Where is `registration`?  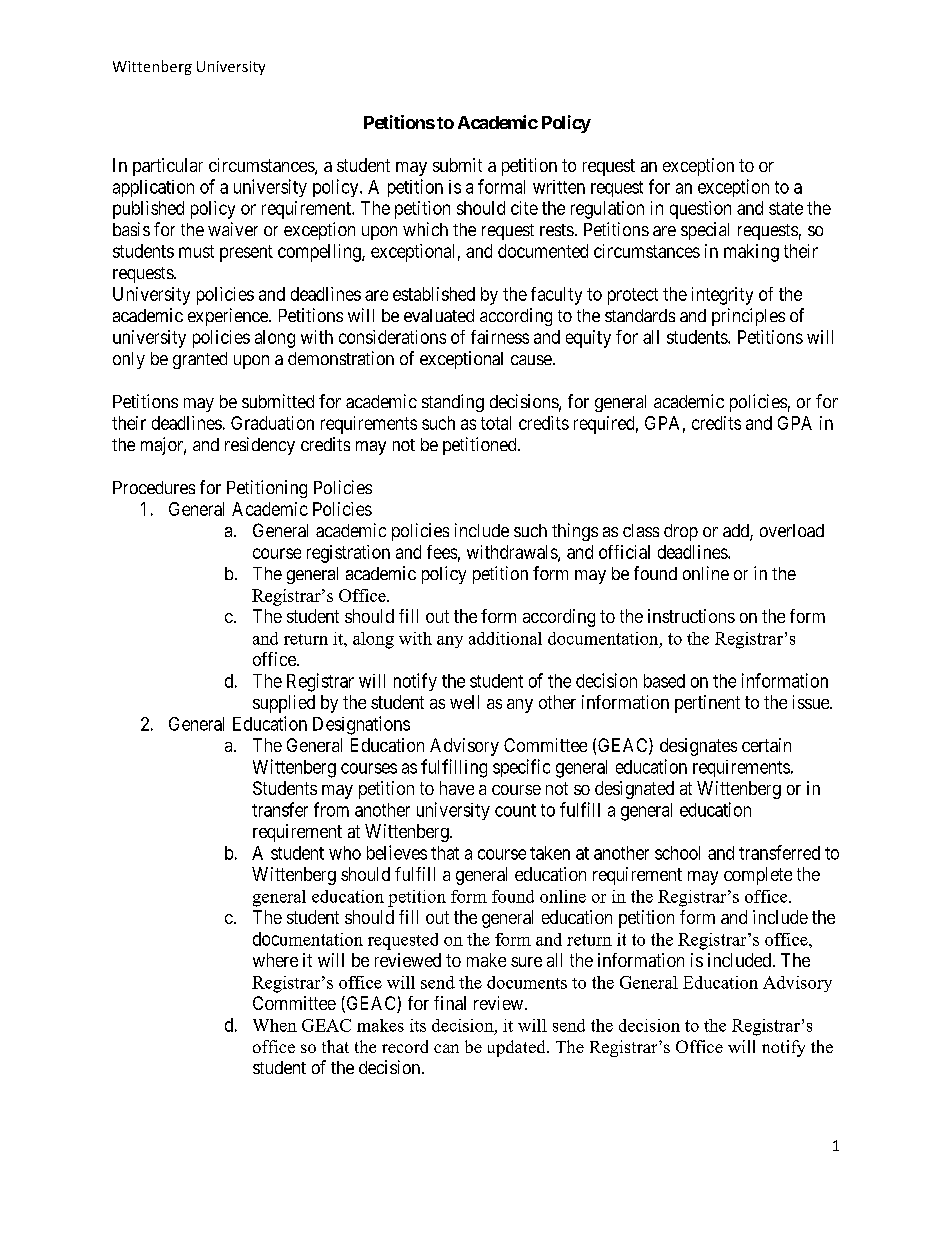 registration is located at coordinates (348, 554).
